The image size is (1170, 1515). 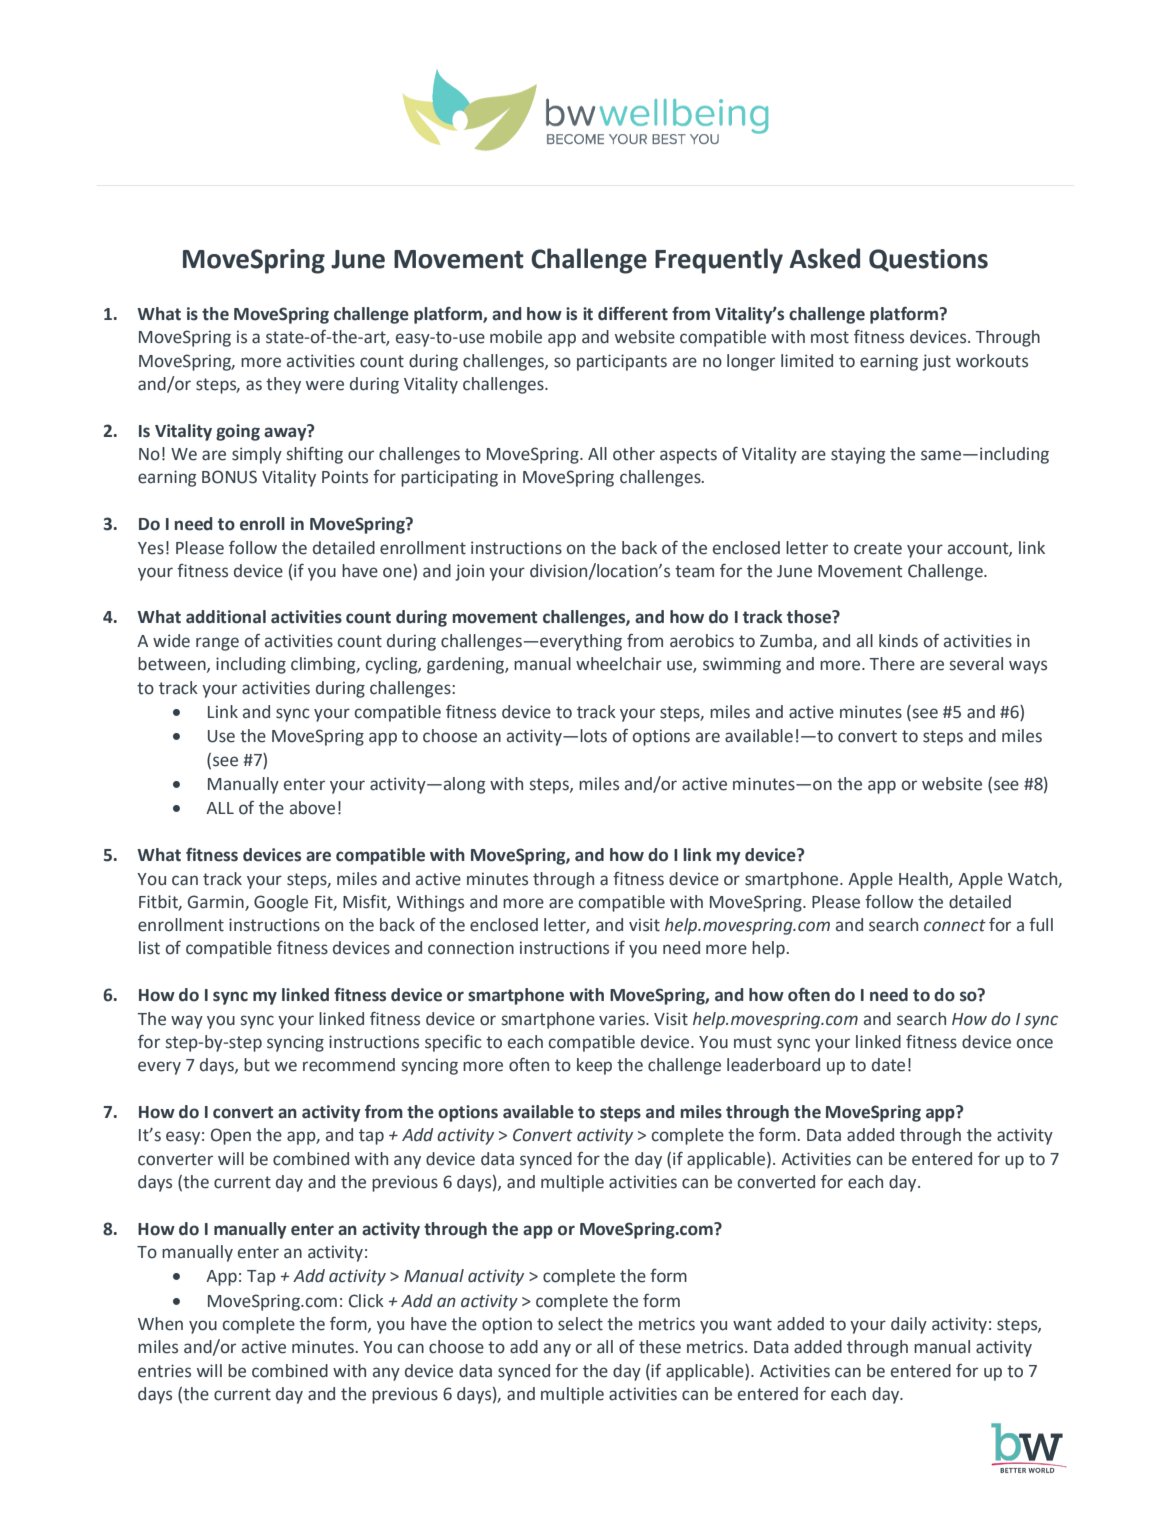 I want to click on kinds, so click(x=898, y=641).
